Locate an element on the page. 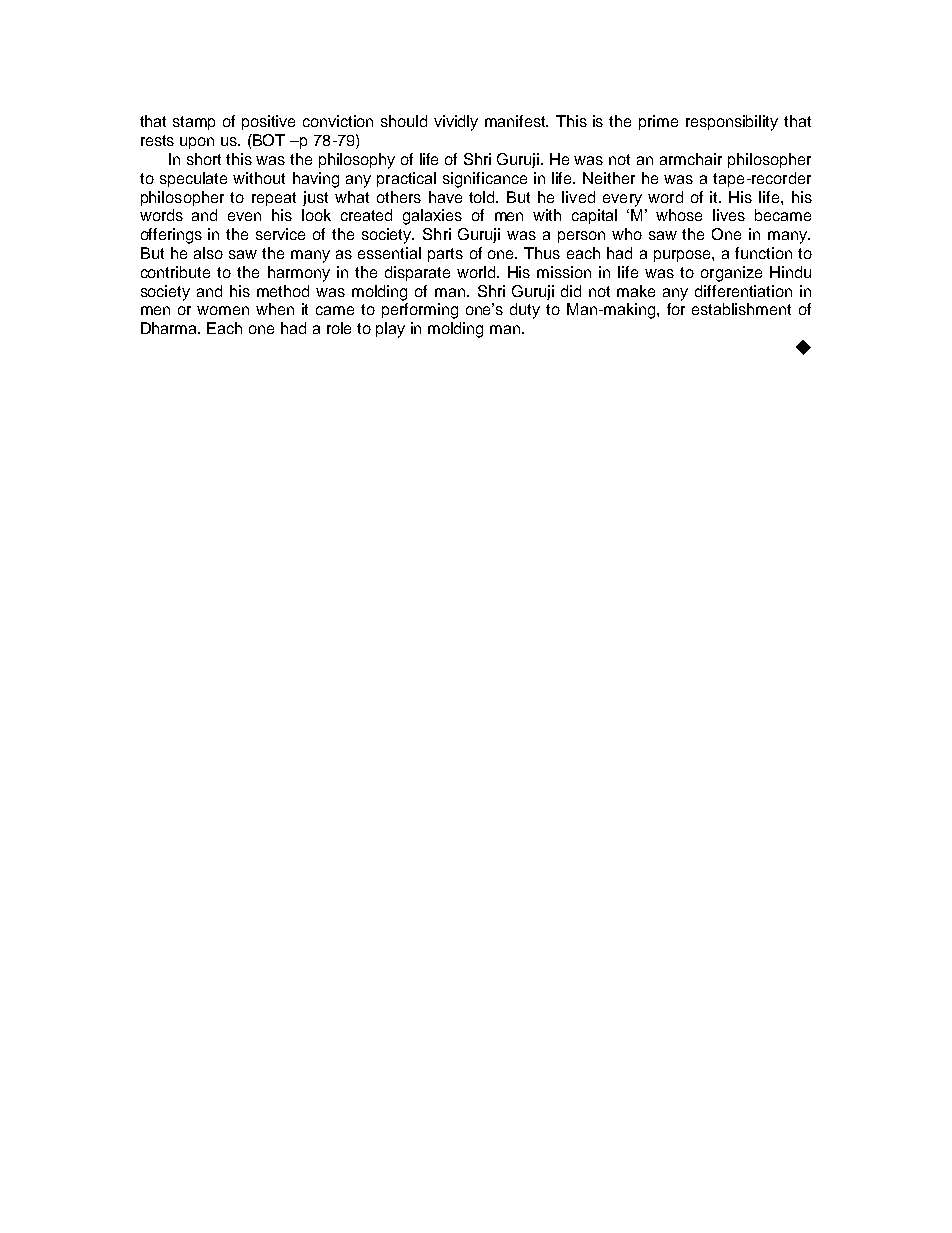 The image size is (952, 1233). play is located at coordinates (390, 330).
